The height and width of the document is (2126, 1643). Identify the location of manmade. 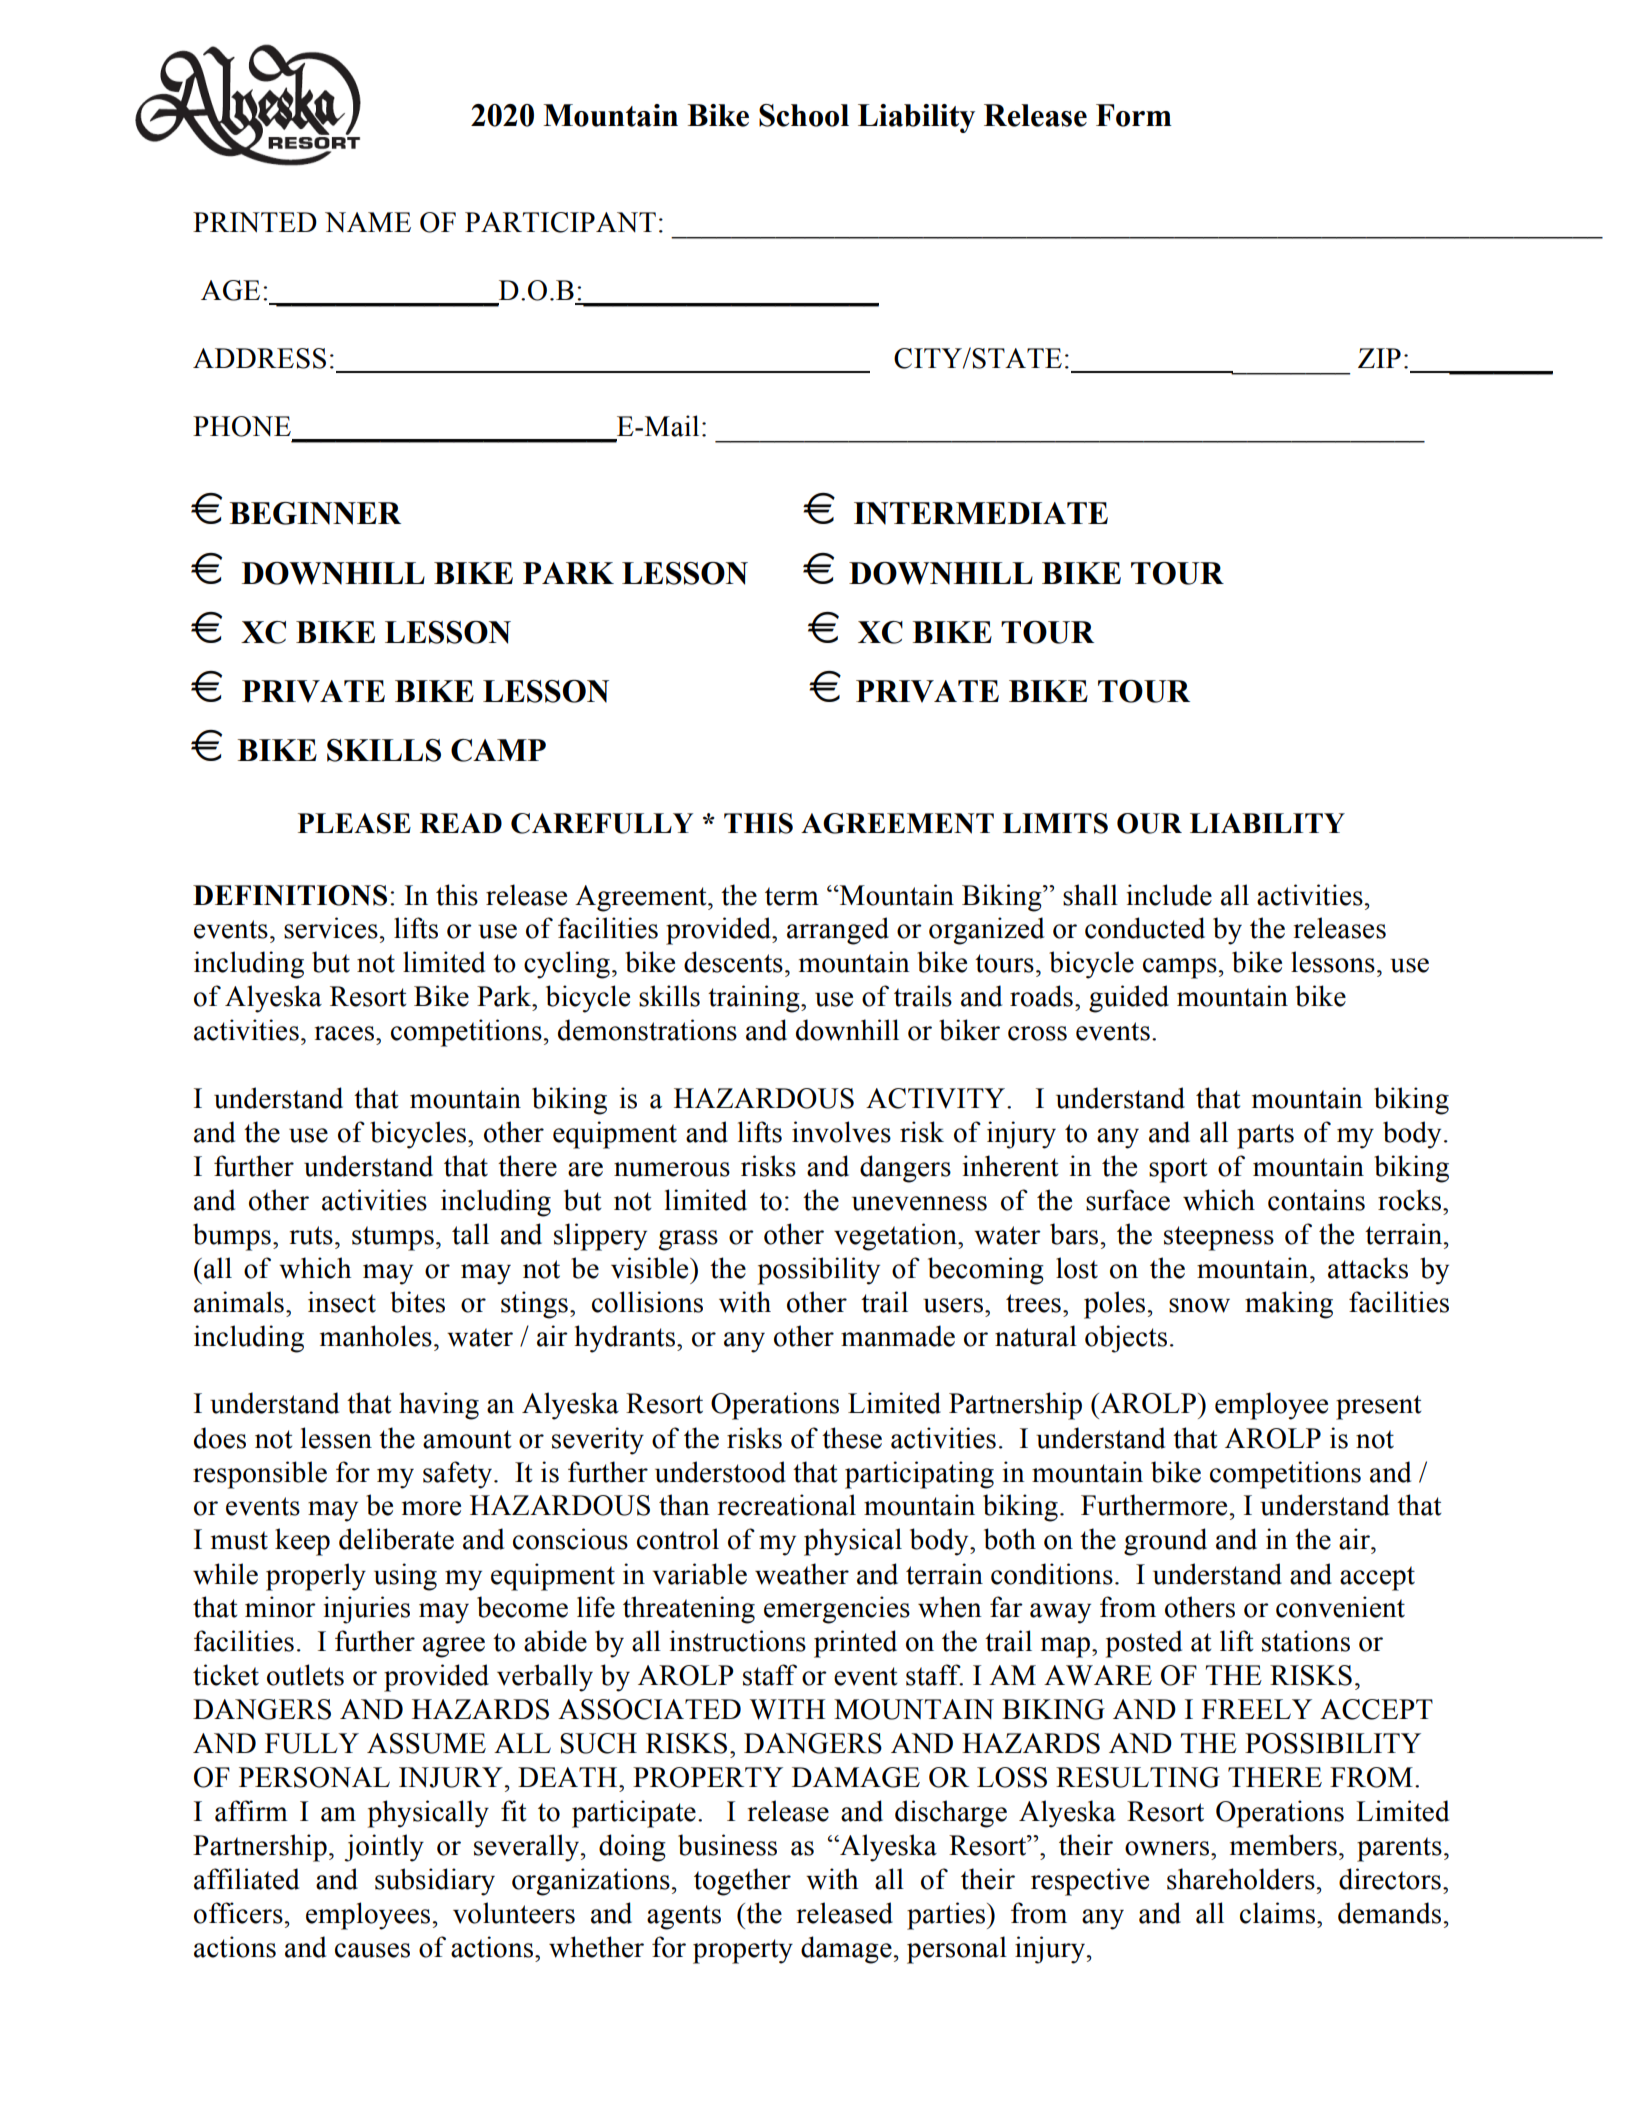
(898, 1336).
